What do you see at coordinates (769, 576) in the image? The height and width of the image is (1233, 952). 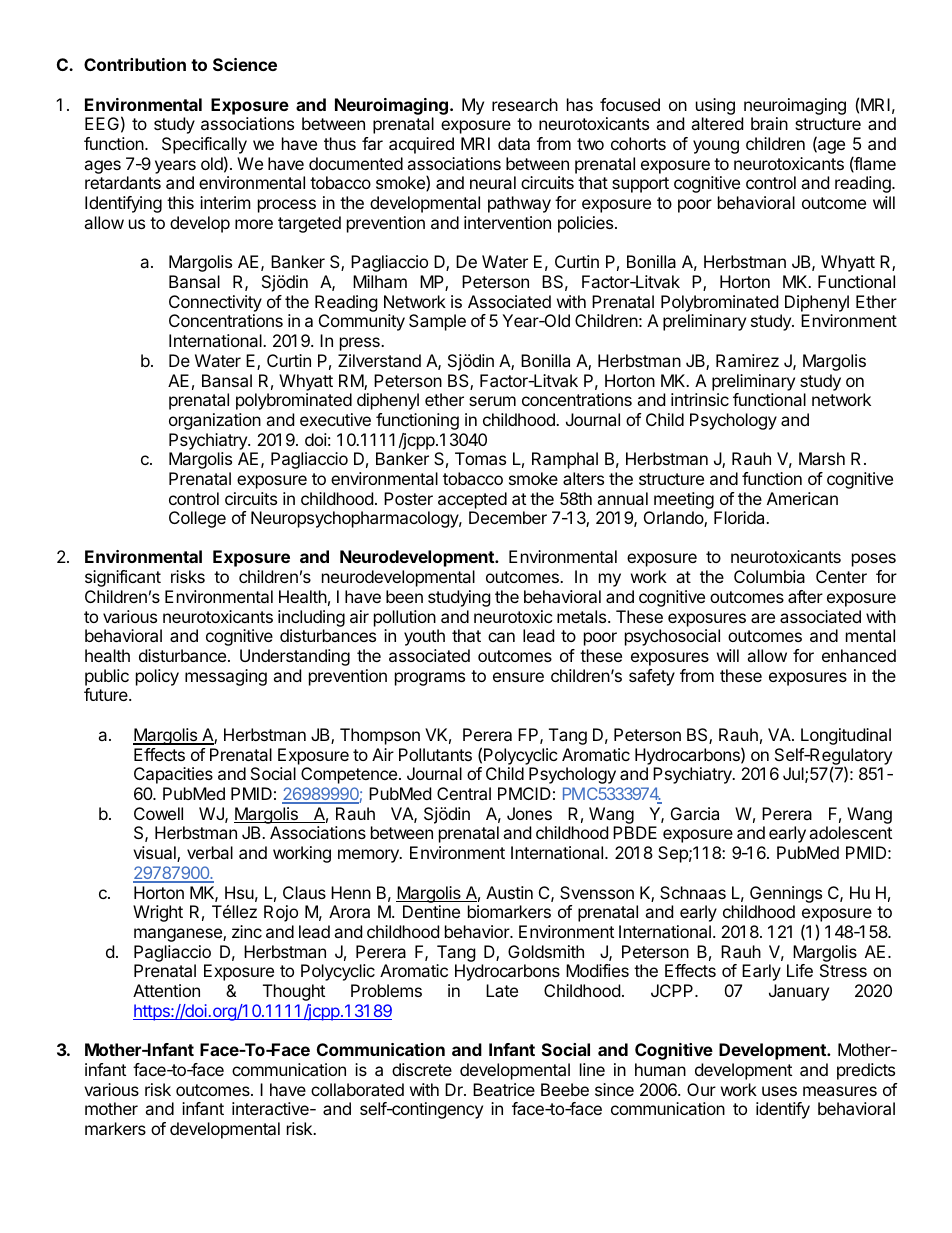 I see `Columbia` at bounding box center [769, 576].
